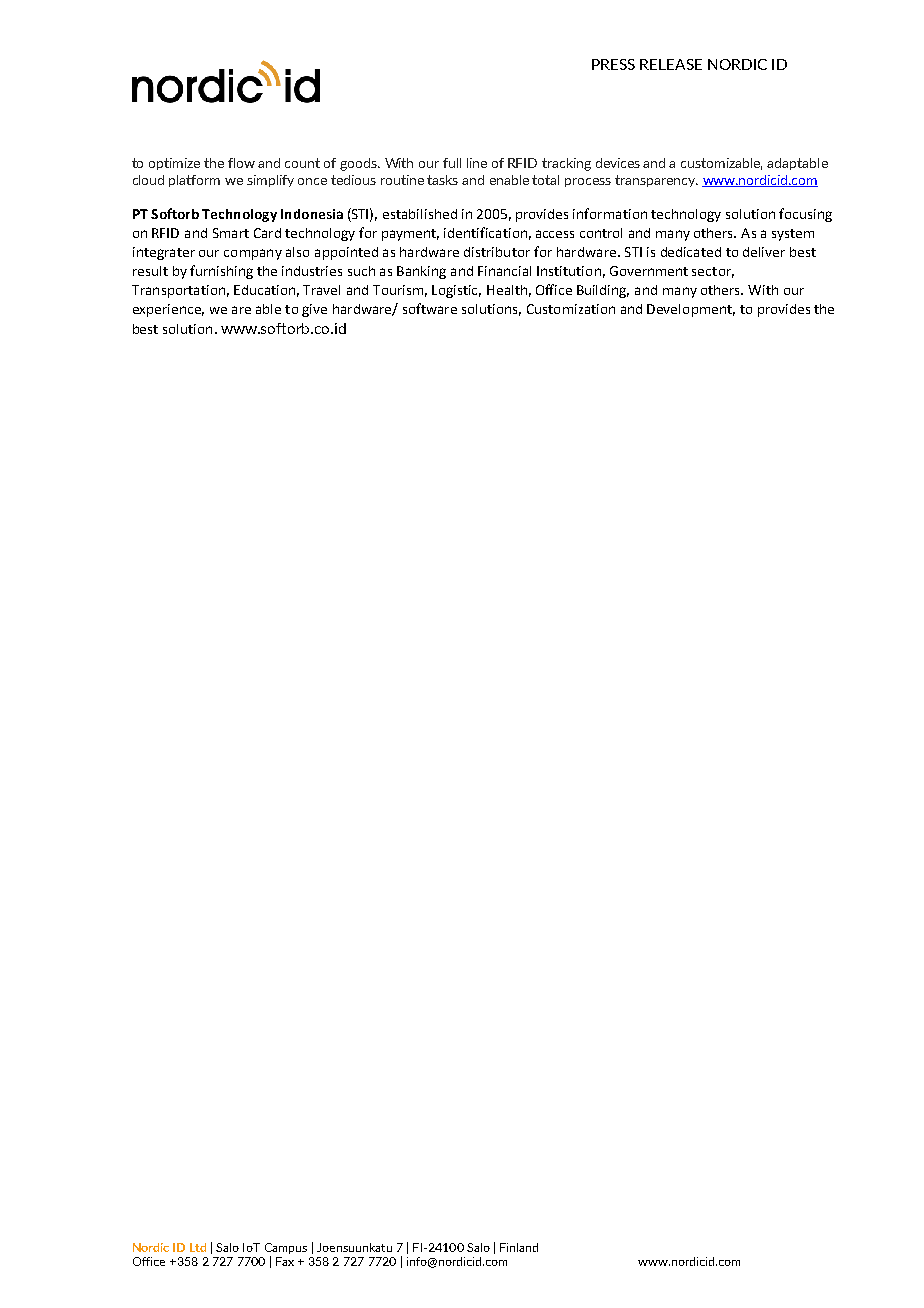 This image has width=924, height=1308. I want to click on RELEASE, so click(671, 64).
